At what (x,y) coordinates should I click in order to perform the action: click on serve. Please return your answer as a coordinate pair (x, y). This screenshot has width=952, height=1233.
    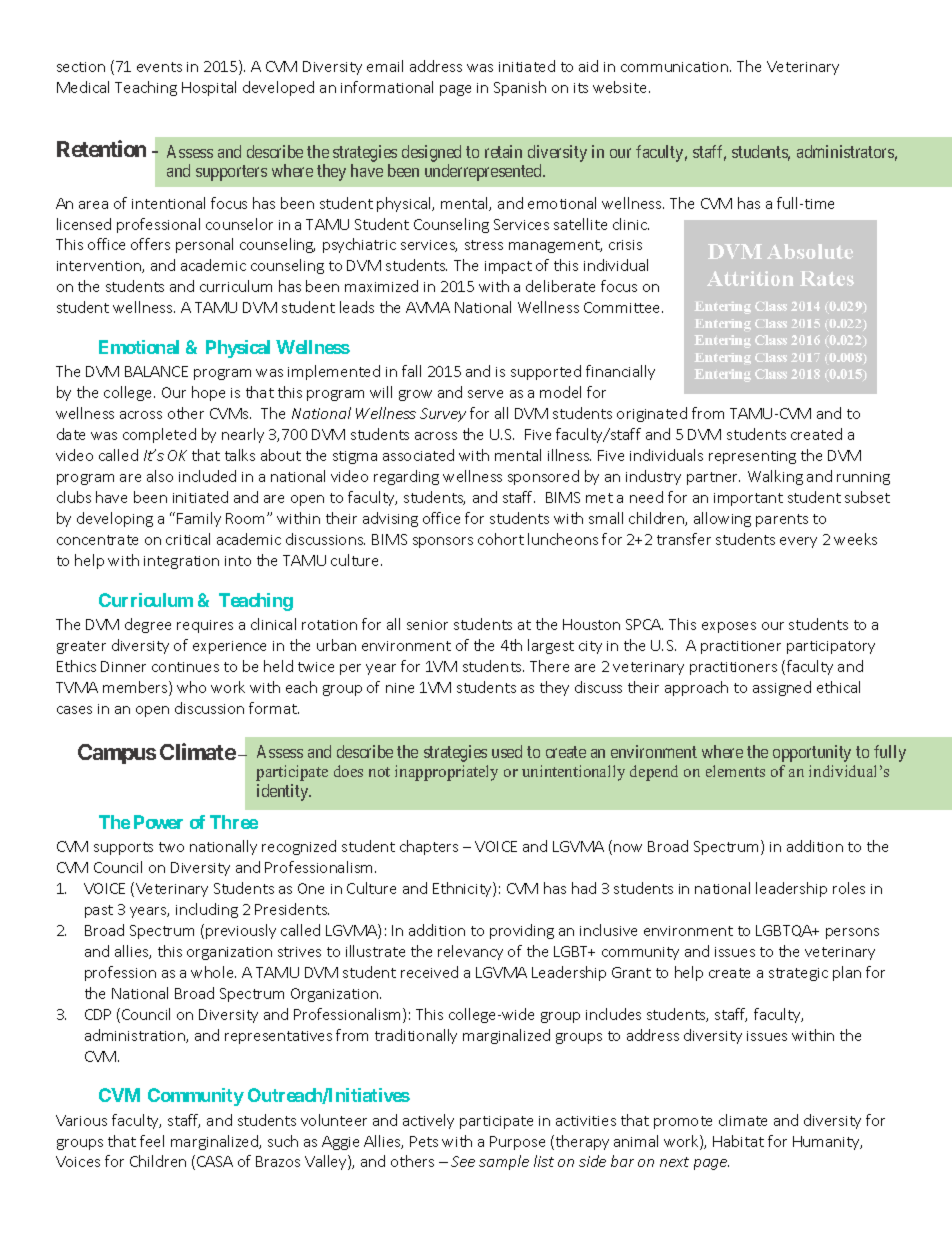
    Looking at the image, I should click on (485, 394).
